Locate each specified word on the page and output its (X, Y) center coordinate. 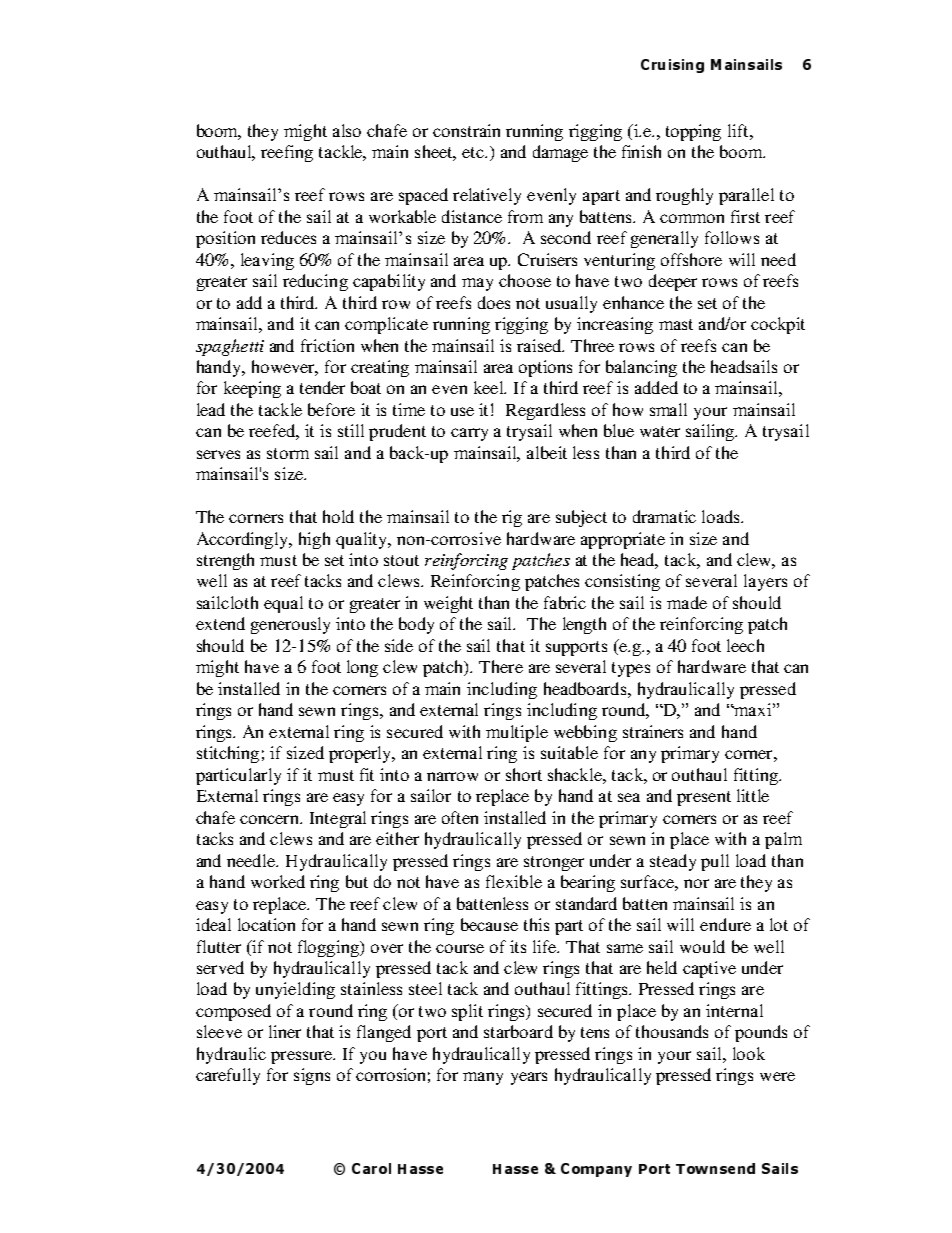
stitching (228, 754)
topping (693, 132)
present (704, 798)
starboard (518, 1031)
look (749, 1053)
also (347, 130)
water (660, 431)
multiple (517, 733)
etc (474, 152)
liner (285, 1031)
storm (288, 453)
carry (469, 434)
